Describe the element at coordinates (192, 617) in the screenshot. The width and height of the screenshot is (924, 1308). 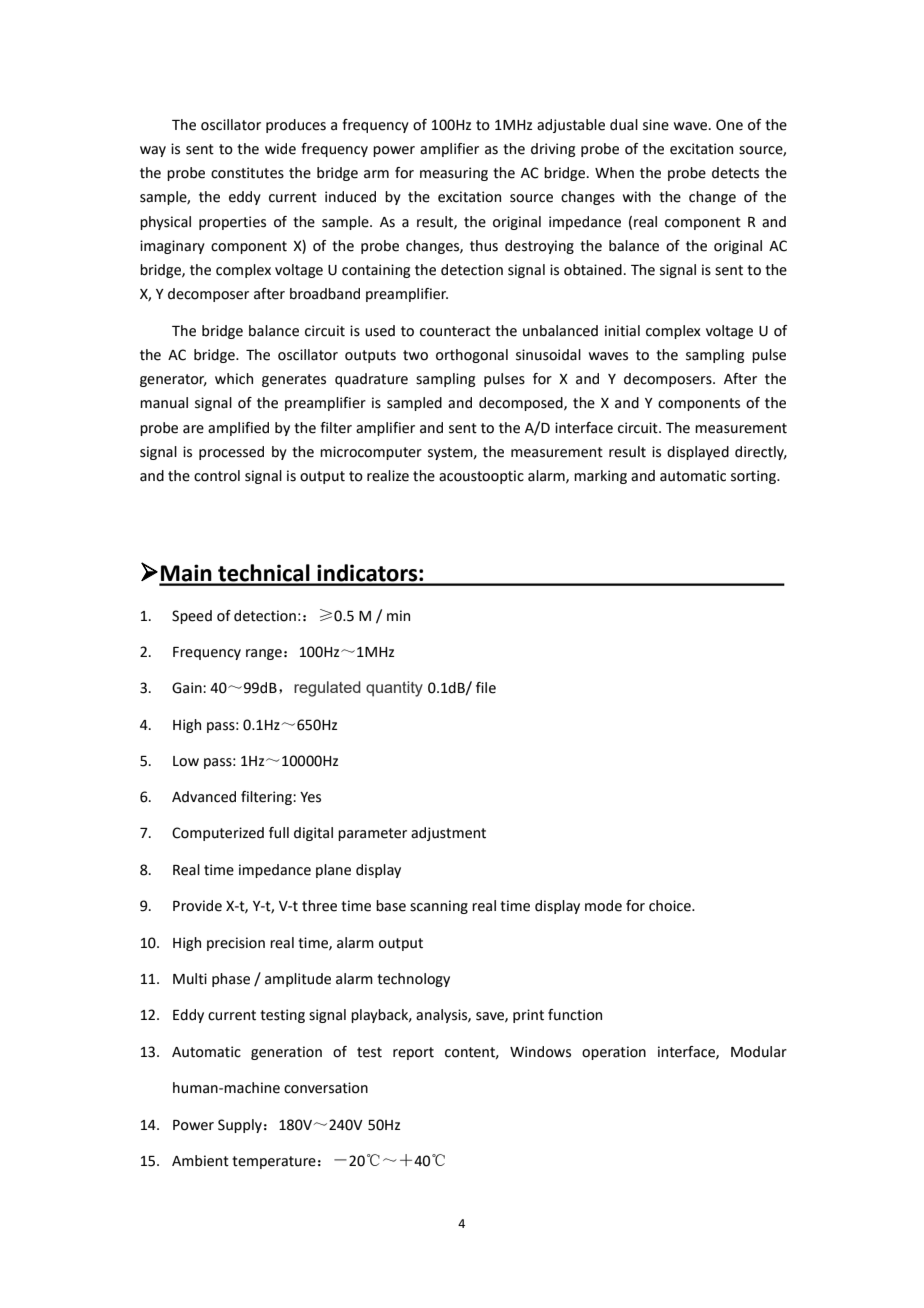
I see `Speed` at that location.
